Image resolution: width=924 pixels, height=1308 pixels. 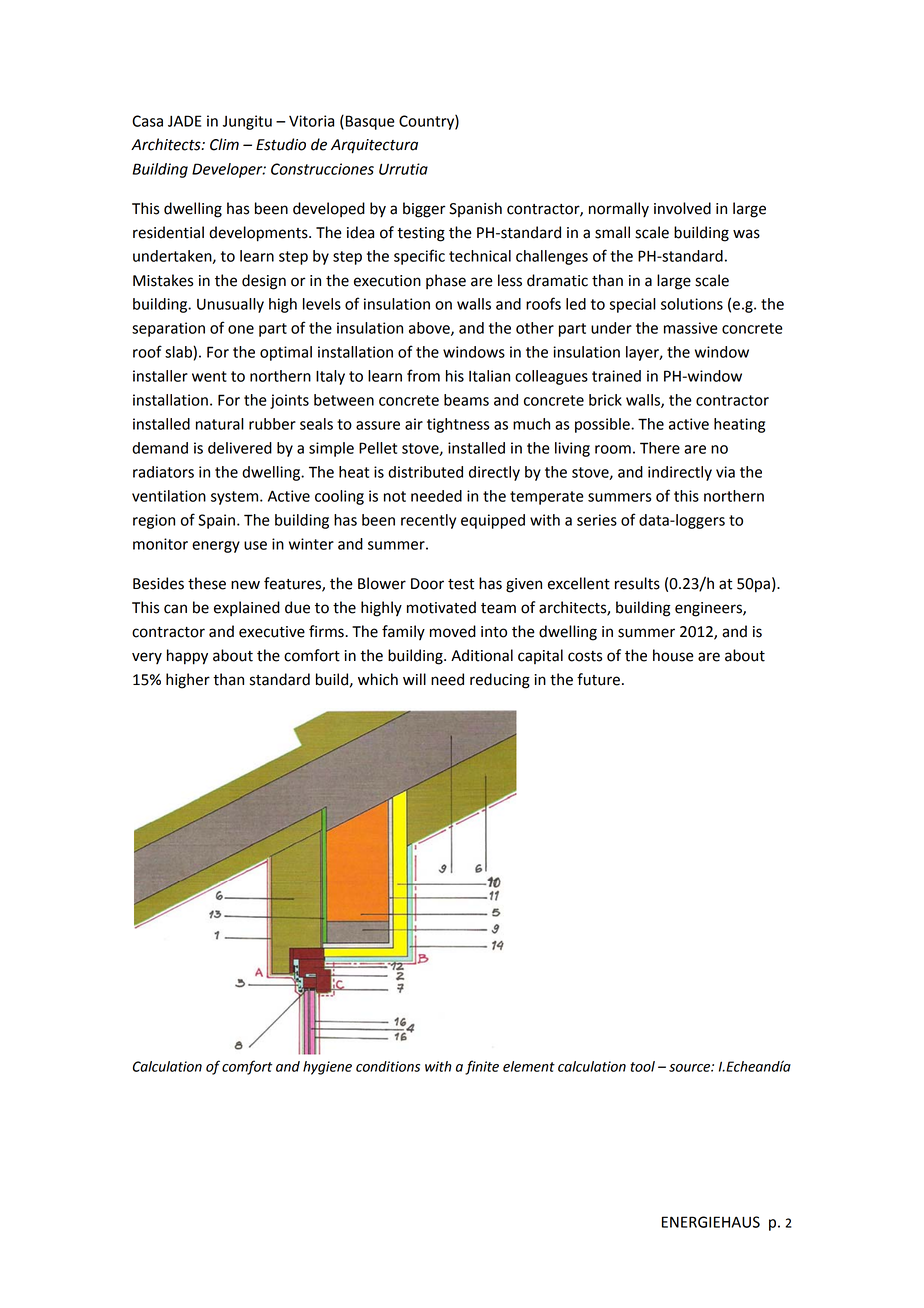 I want to click on JADE, so click(x=184, y=121).
